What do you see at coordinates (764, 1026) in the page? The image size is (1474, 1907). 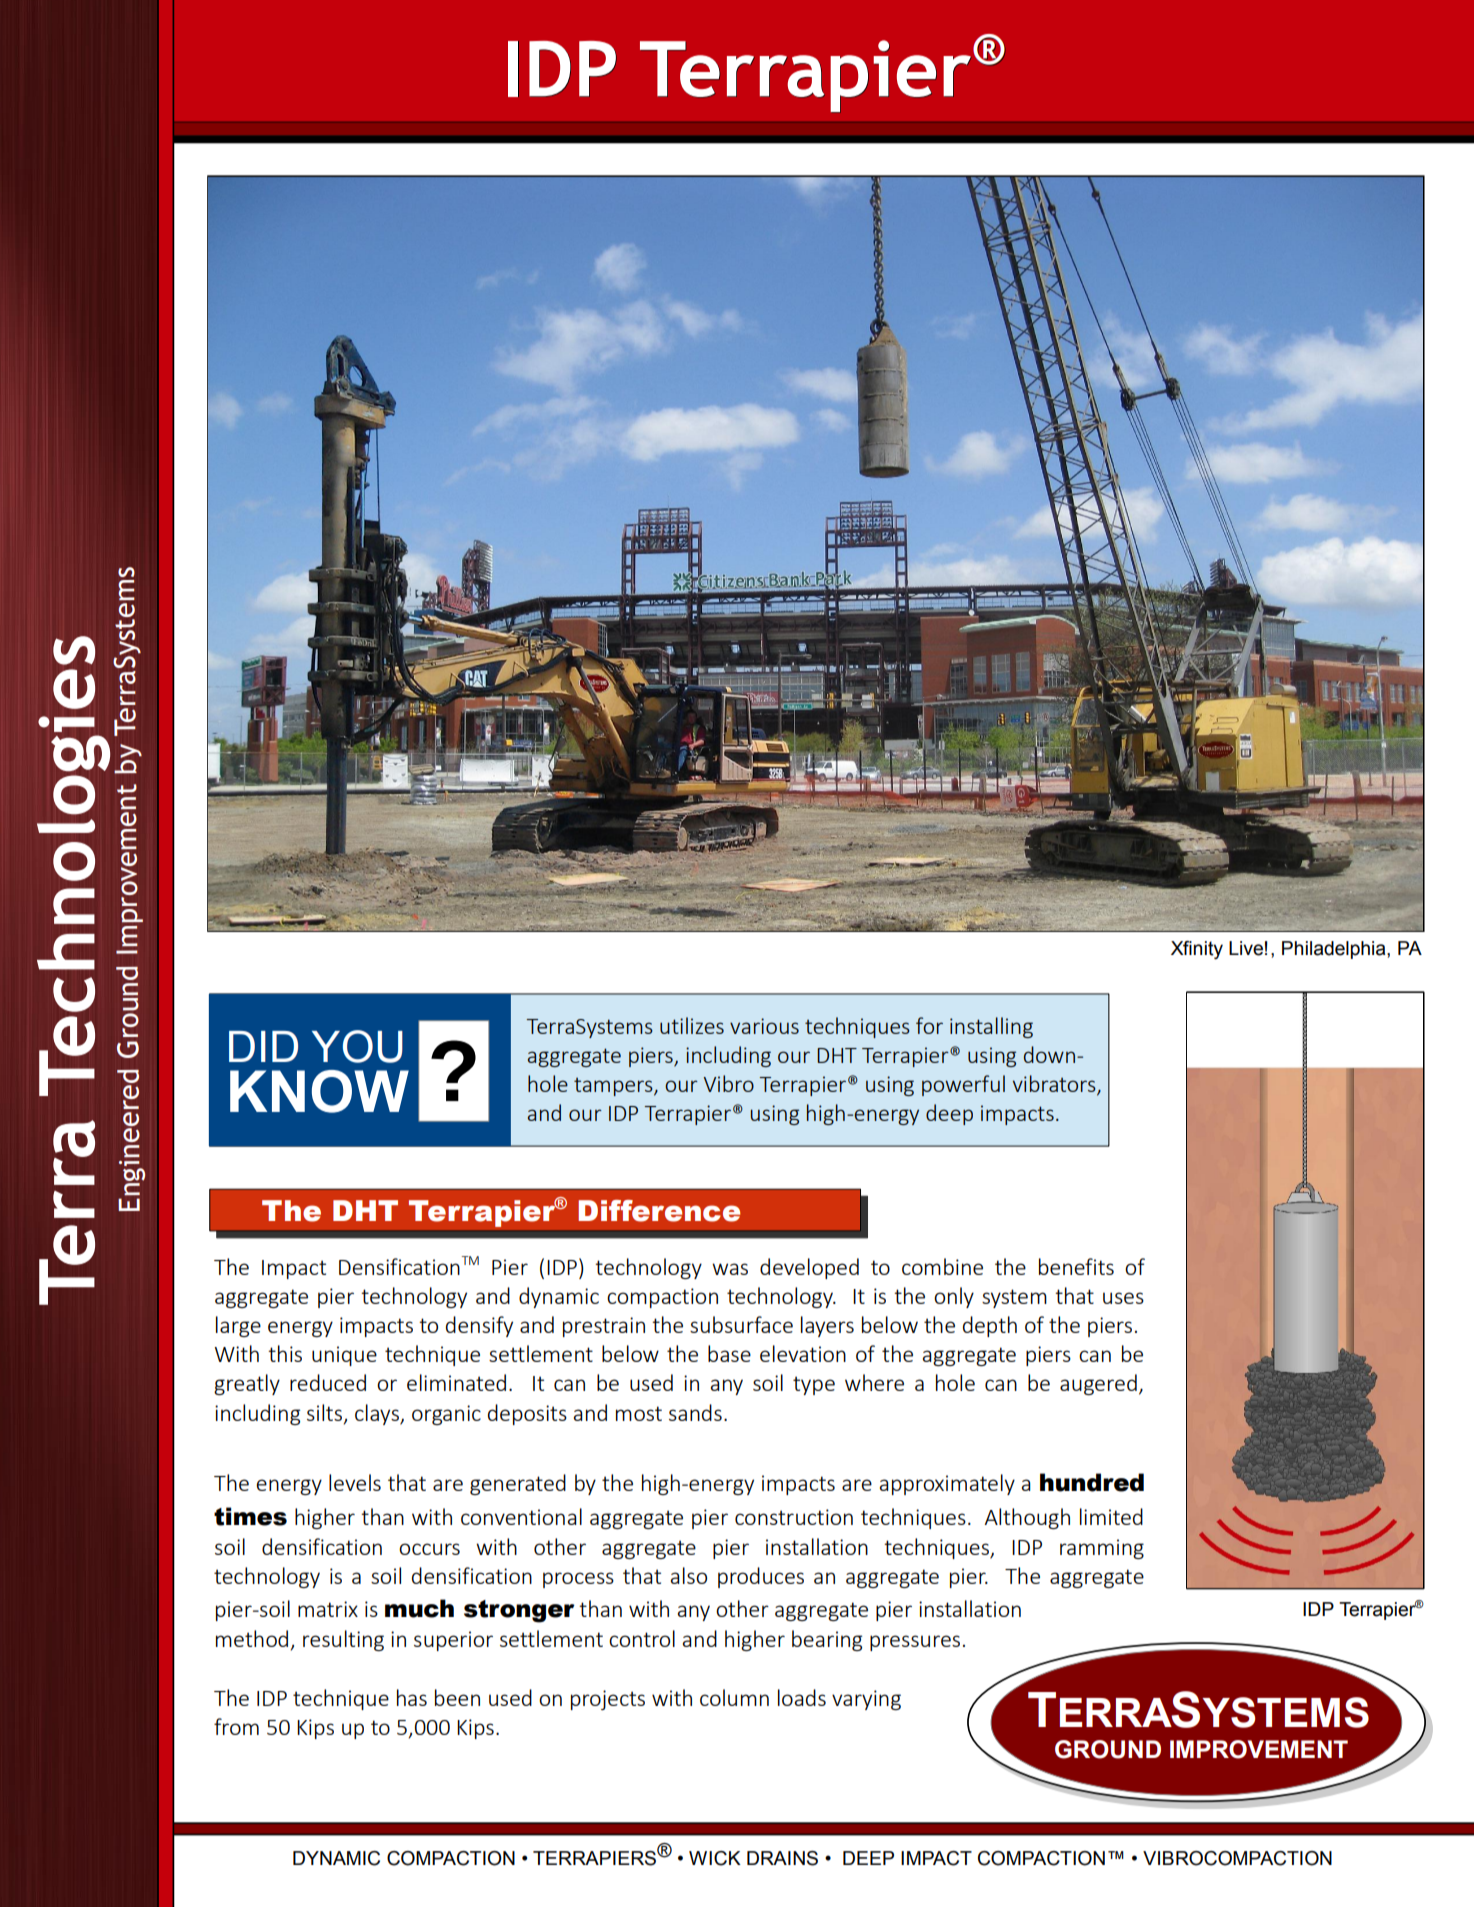 I see `various` at bounding box center [764, 1026].
